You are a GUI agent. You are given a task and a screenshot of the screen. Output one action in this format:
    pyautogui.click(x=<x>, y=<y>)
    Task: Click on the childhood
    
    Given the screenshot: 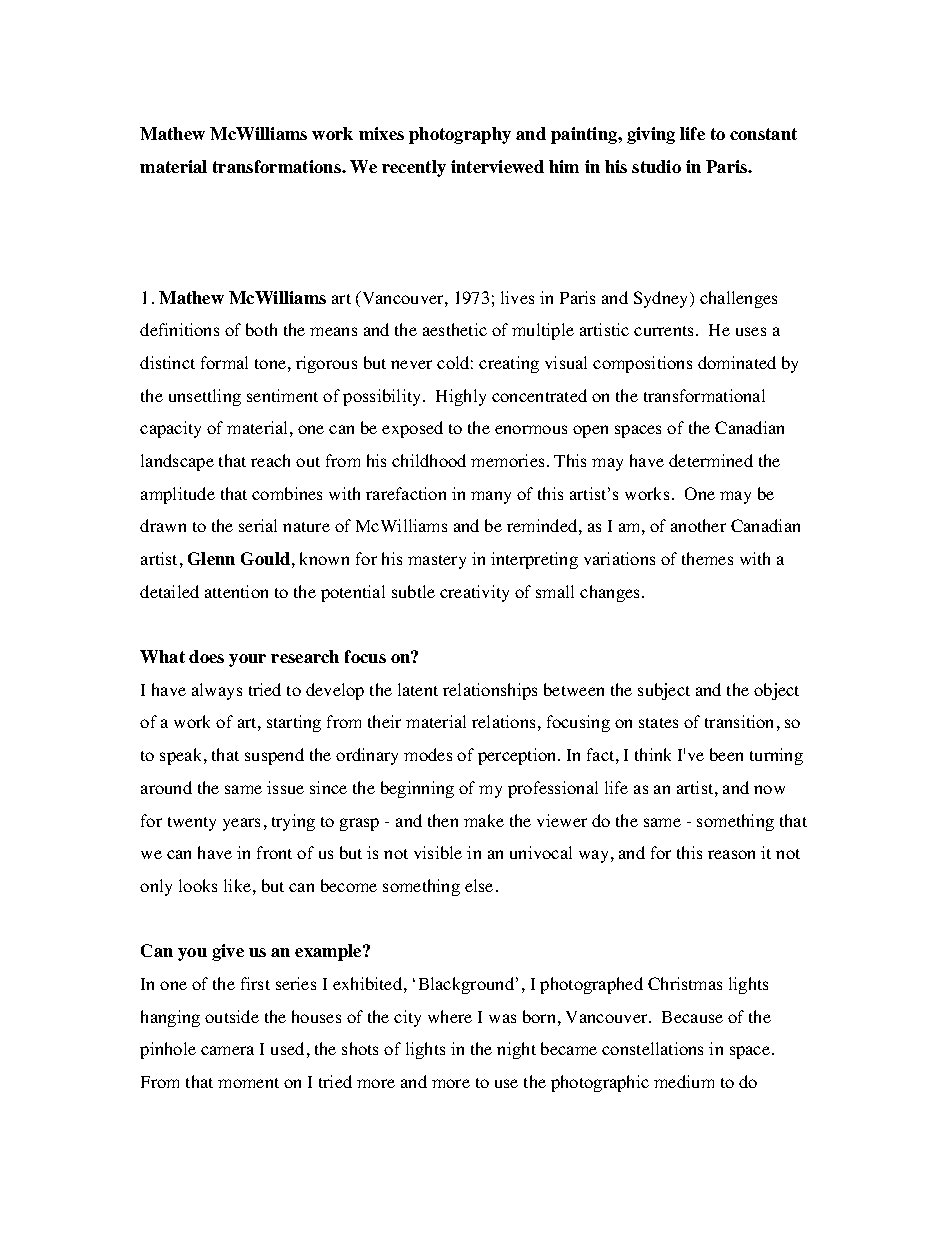 What is the action you would take?
    pyautogui.click(x=429, y=460)
